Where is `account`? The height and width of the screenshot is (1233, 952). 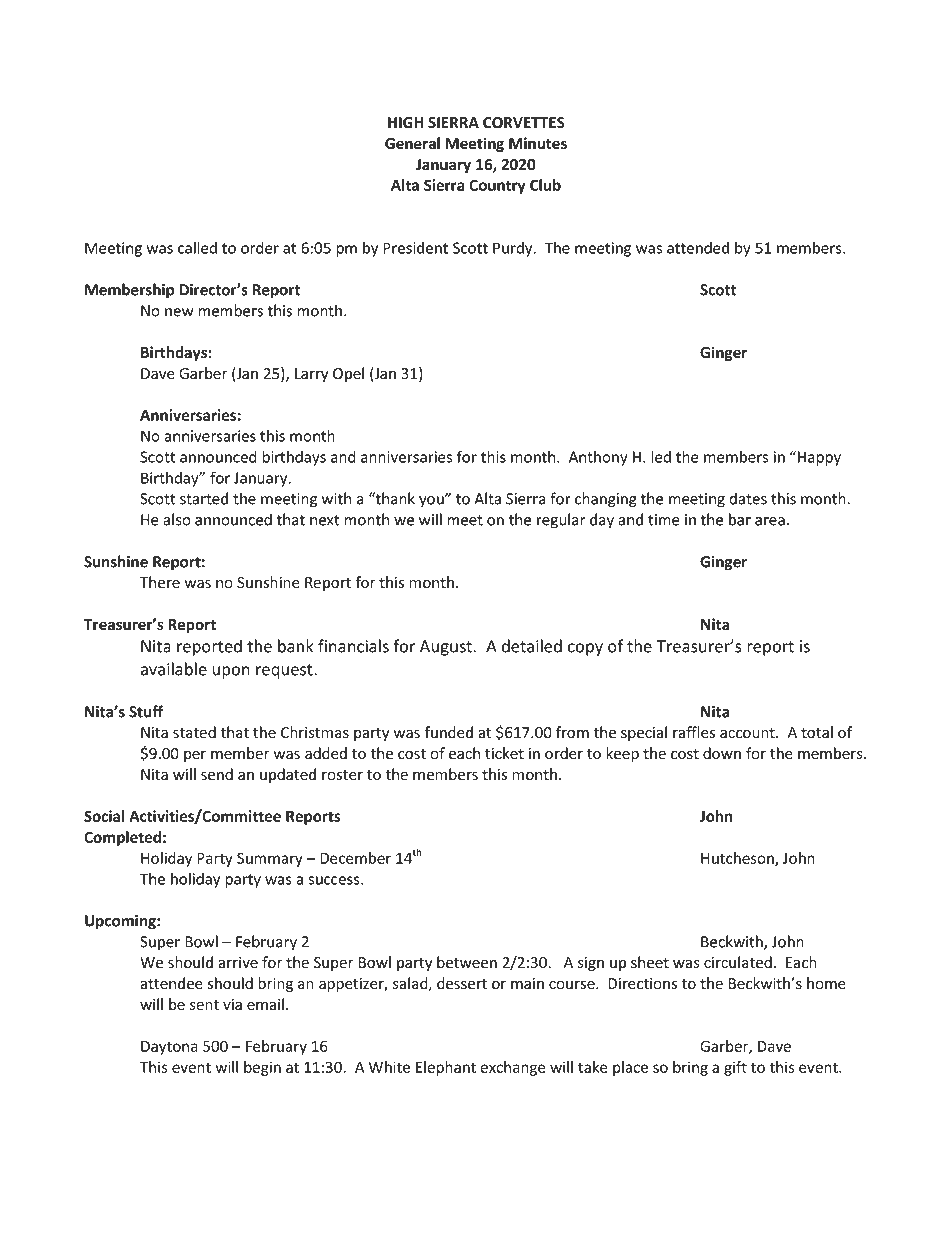 account is located at coordinates (748, 733).
